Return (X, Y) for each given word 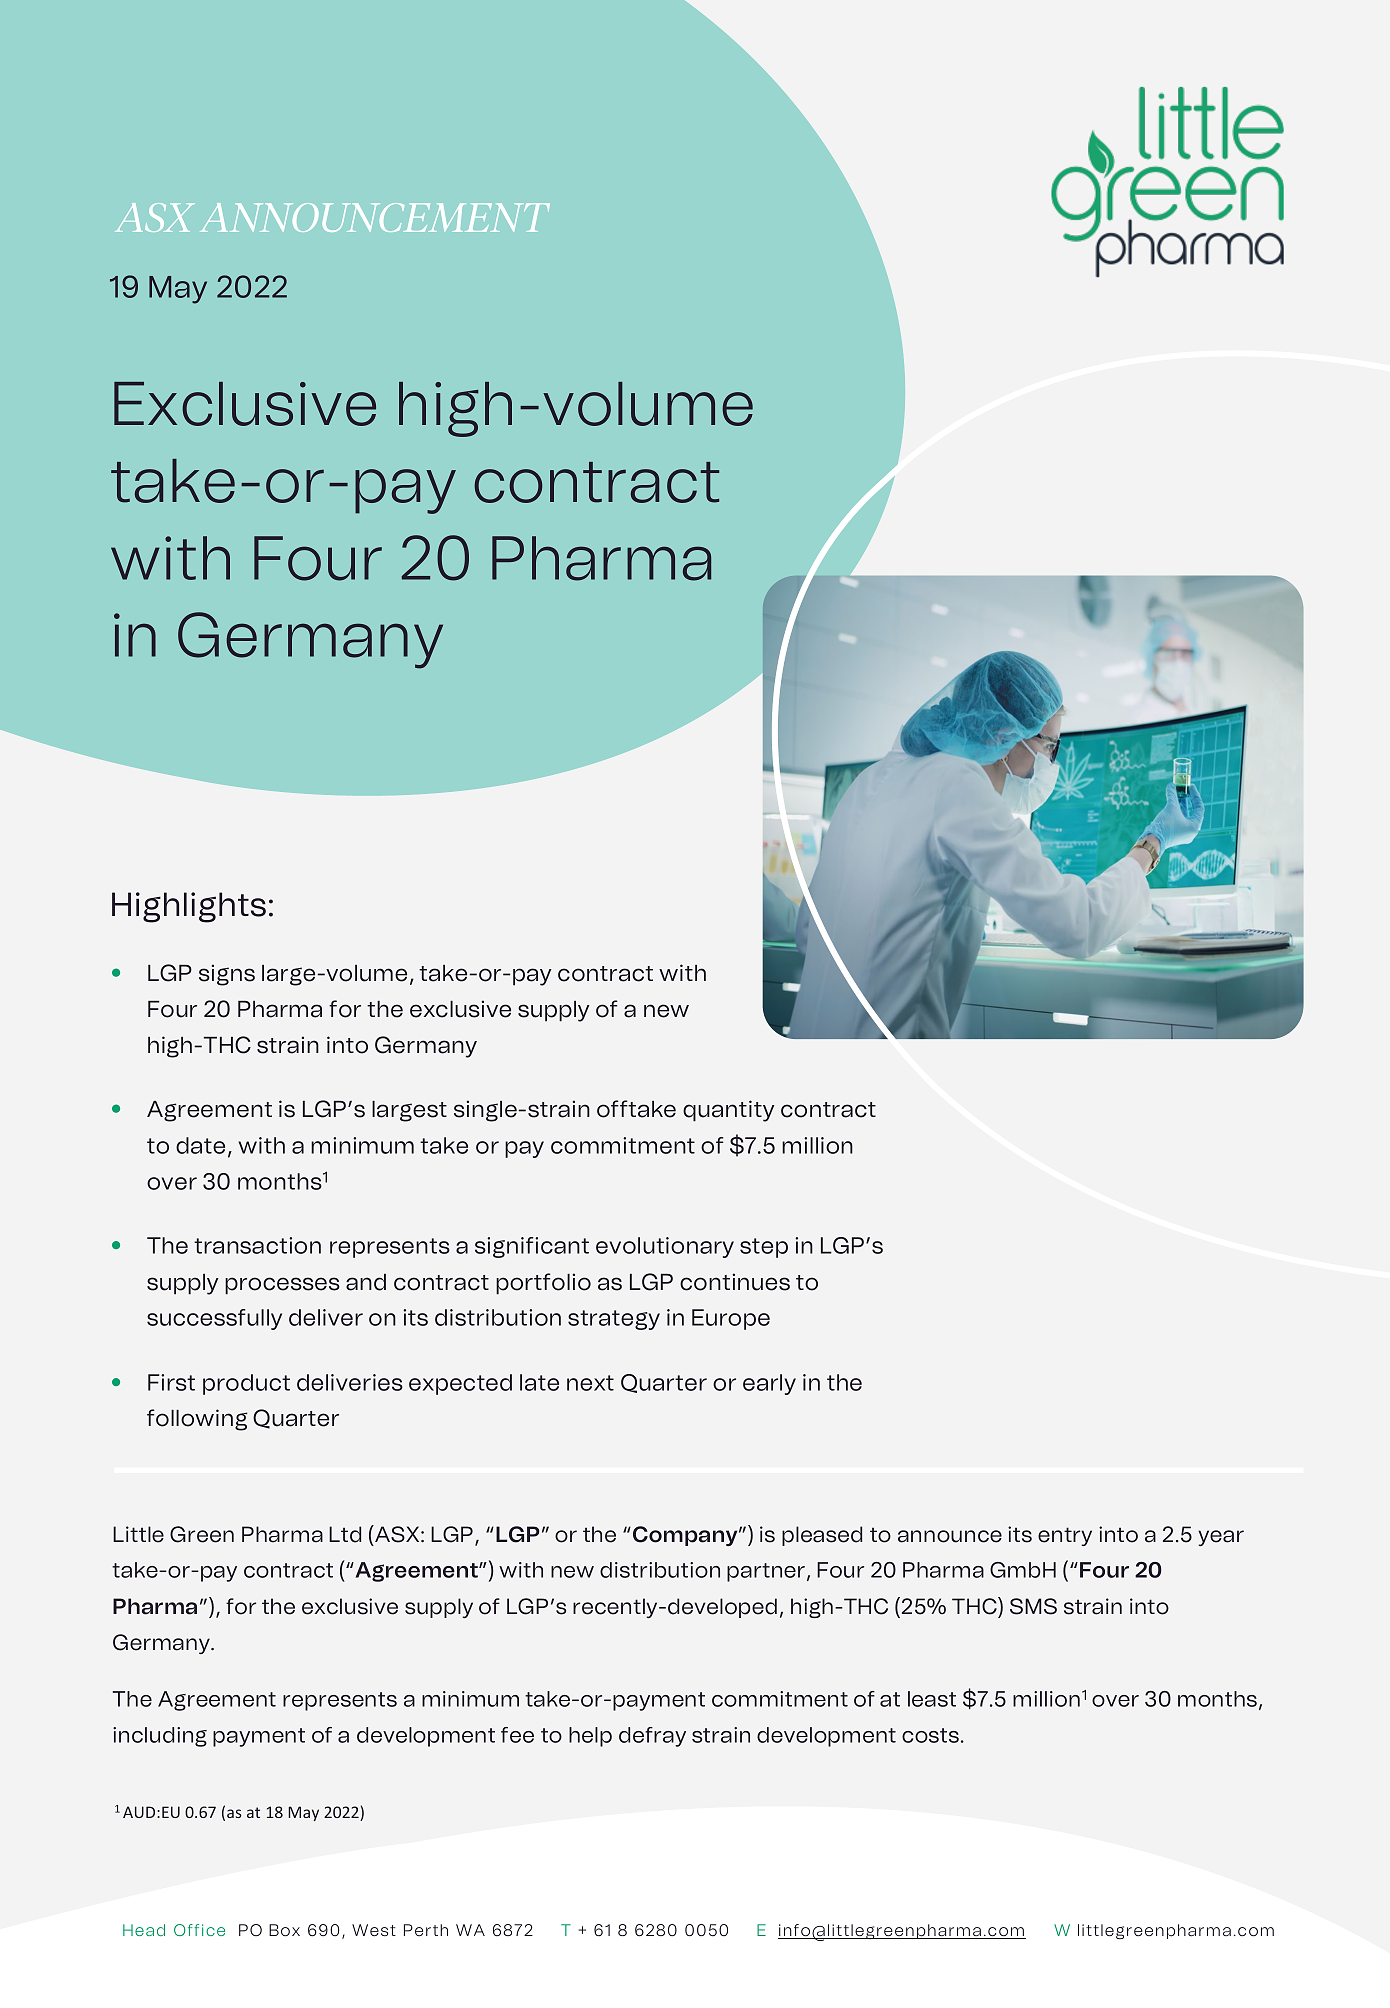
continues (735, 1282)
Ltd (345, 1534)
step (764, 1248)
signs (227, 975)
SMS (1033, 1606)
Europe (731, 1319)
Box (284, 1930)
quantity (728, 1111)
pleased (822, 1536)
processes (282, 1286)
